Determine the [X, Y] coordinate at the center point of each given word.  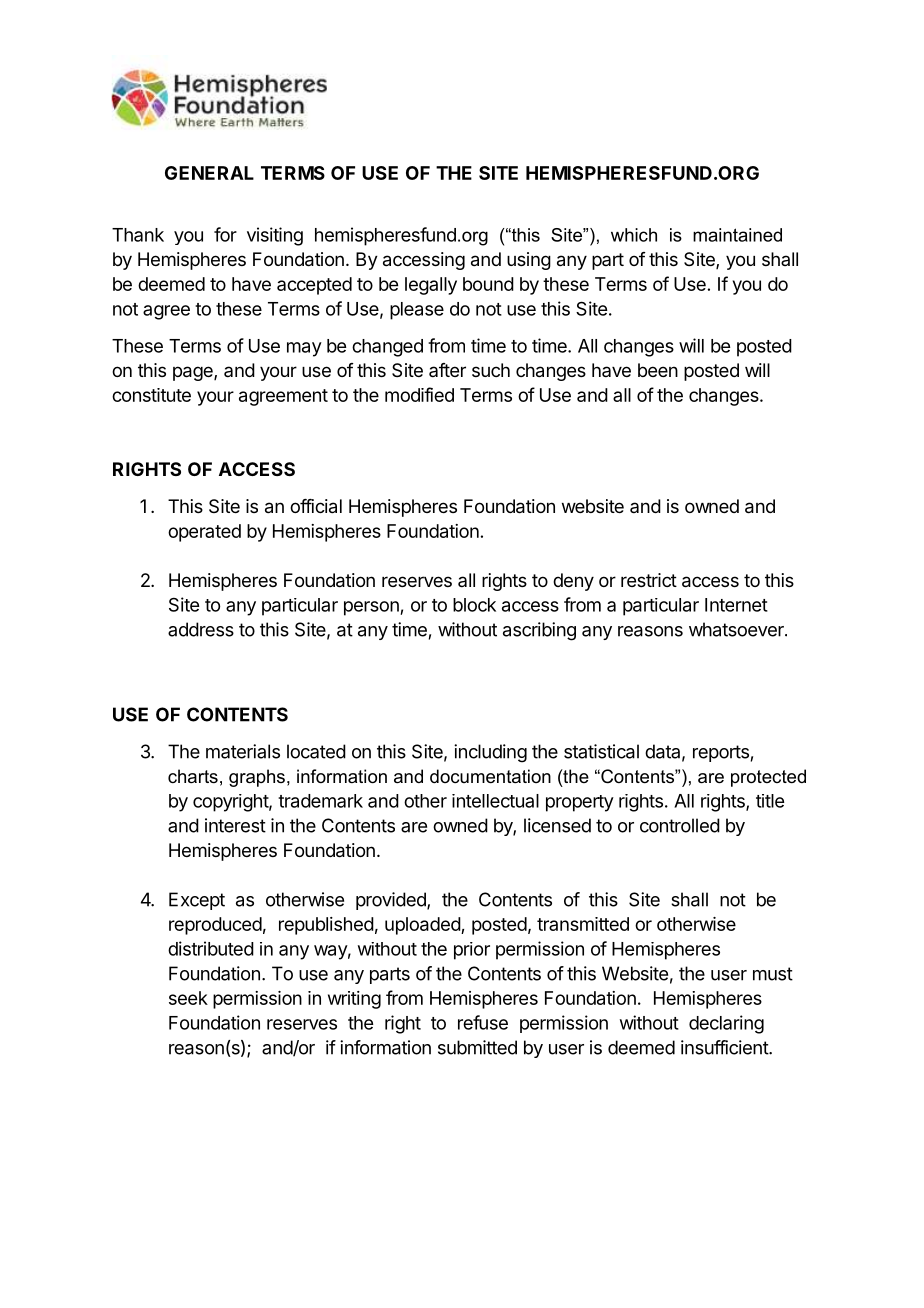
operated [204, 533]
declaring [726, 1024]
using [529, 261]
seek [188, 998]
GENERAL [209, 173]
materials [243, 751]
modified [419, 394]
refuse [483, 1022]
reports [721, 753]
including [490, 753]
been [658, 370]
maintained [737, 235]
